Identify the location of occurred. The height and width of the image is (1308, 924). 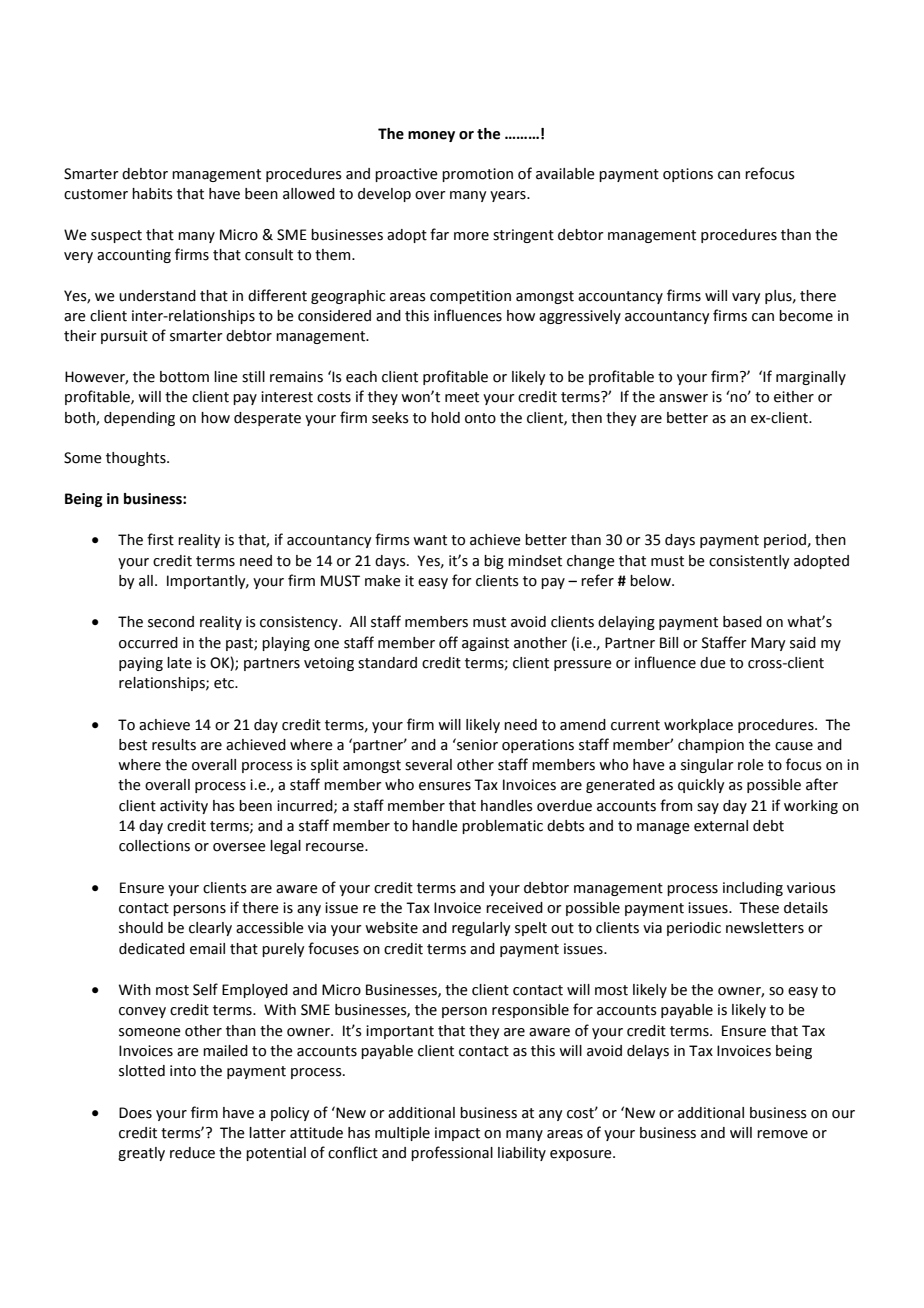
(148, 643).
